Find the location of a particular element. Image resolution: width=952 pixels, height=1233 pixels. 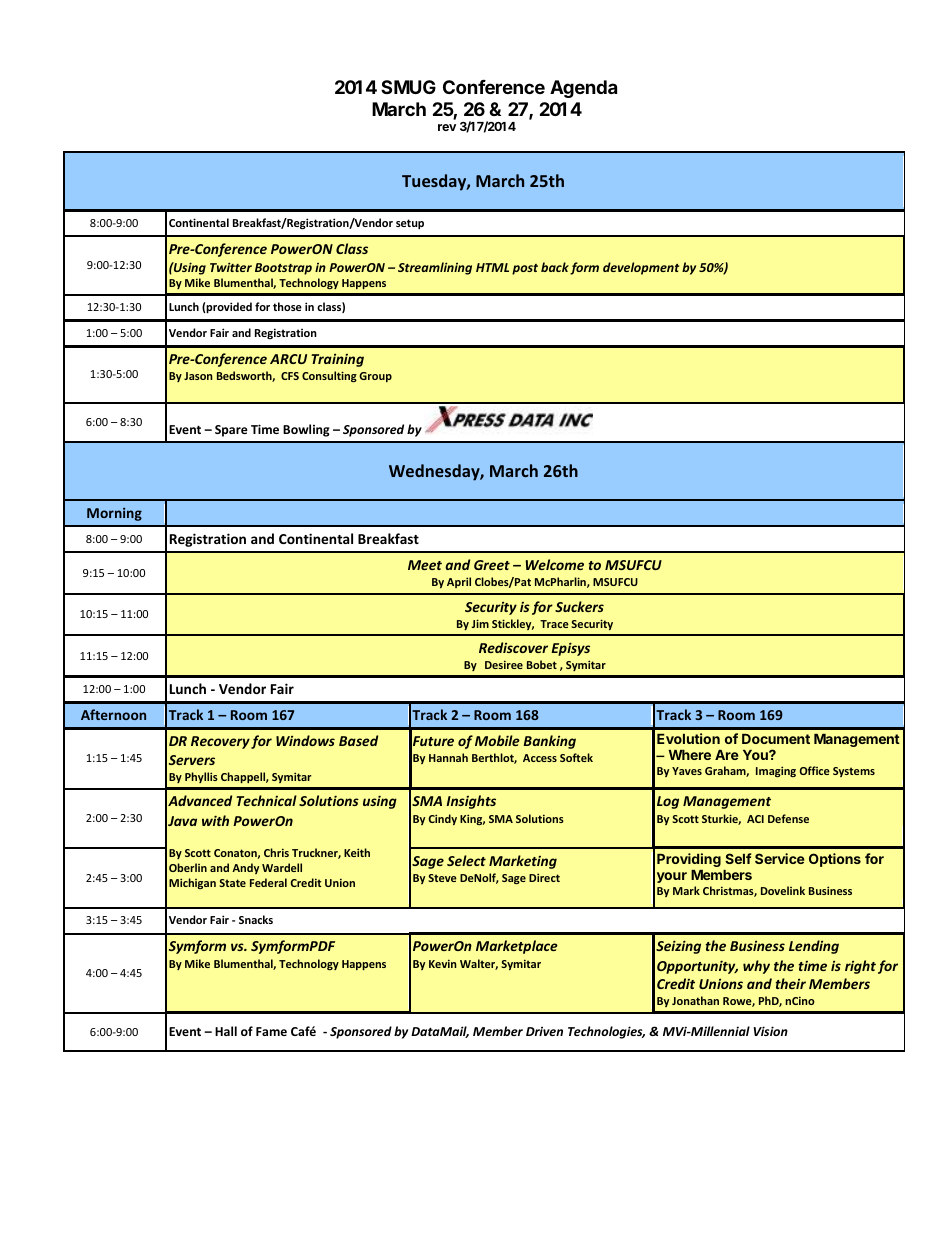

rev is located at coordinates (447, 127).
